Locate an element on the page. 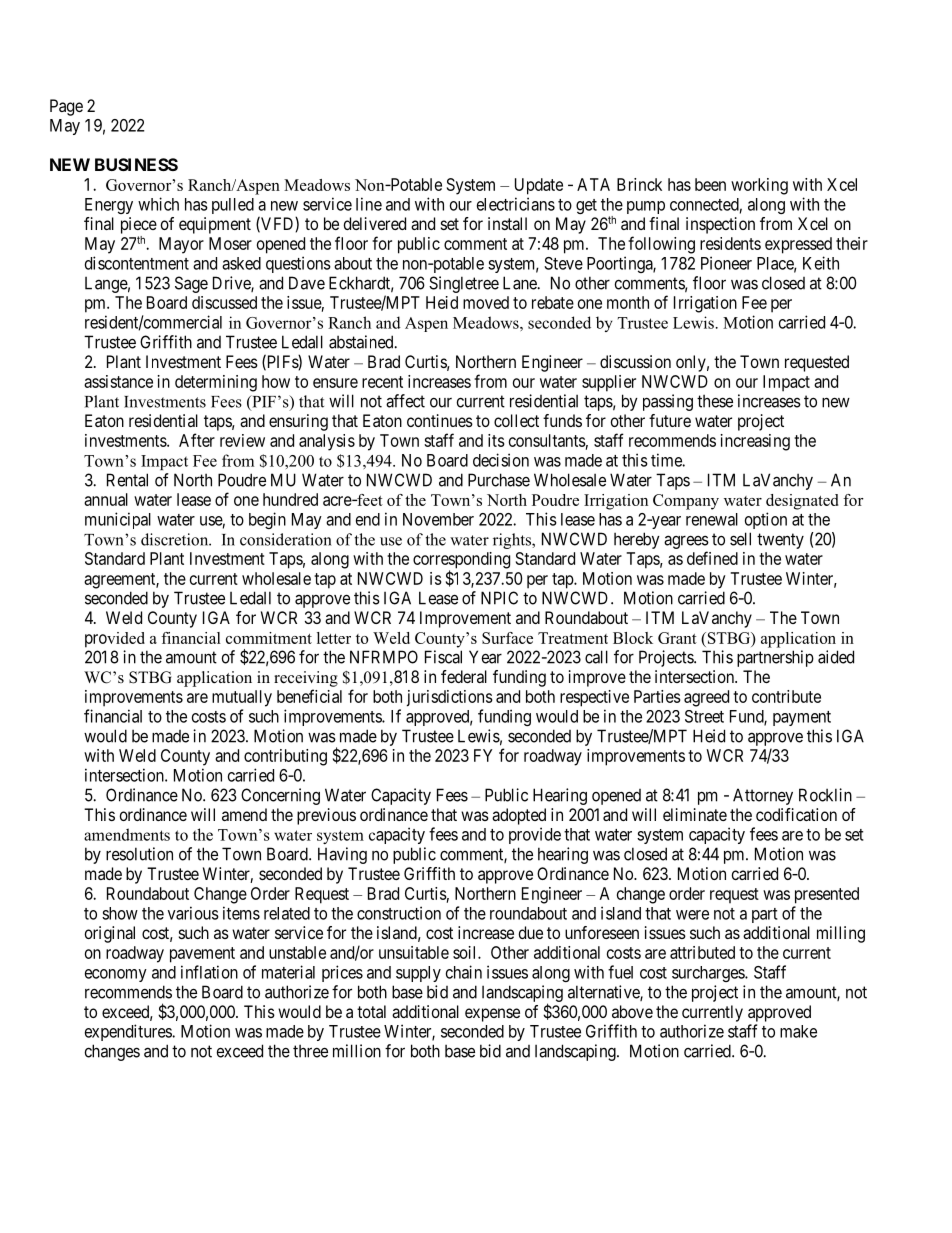 This document has height=1233, width=952. Attorney is located at coordinates (763, 796).
